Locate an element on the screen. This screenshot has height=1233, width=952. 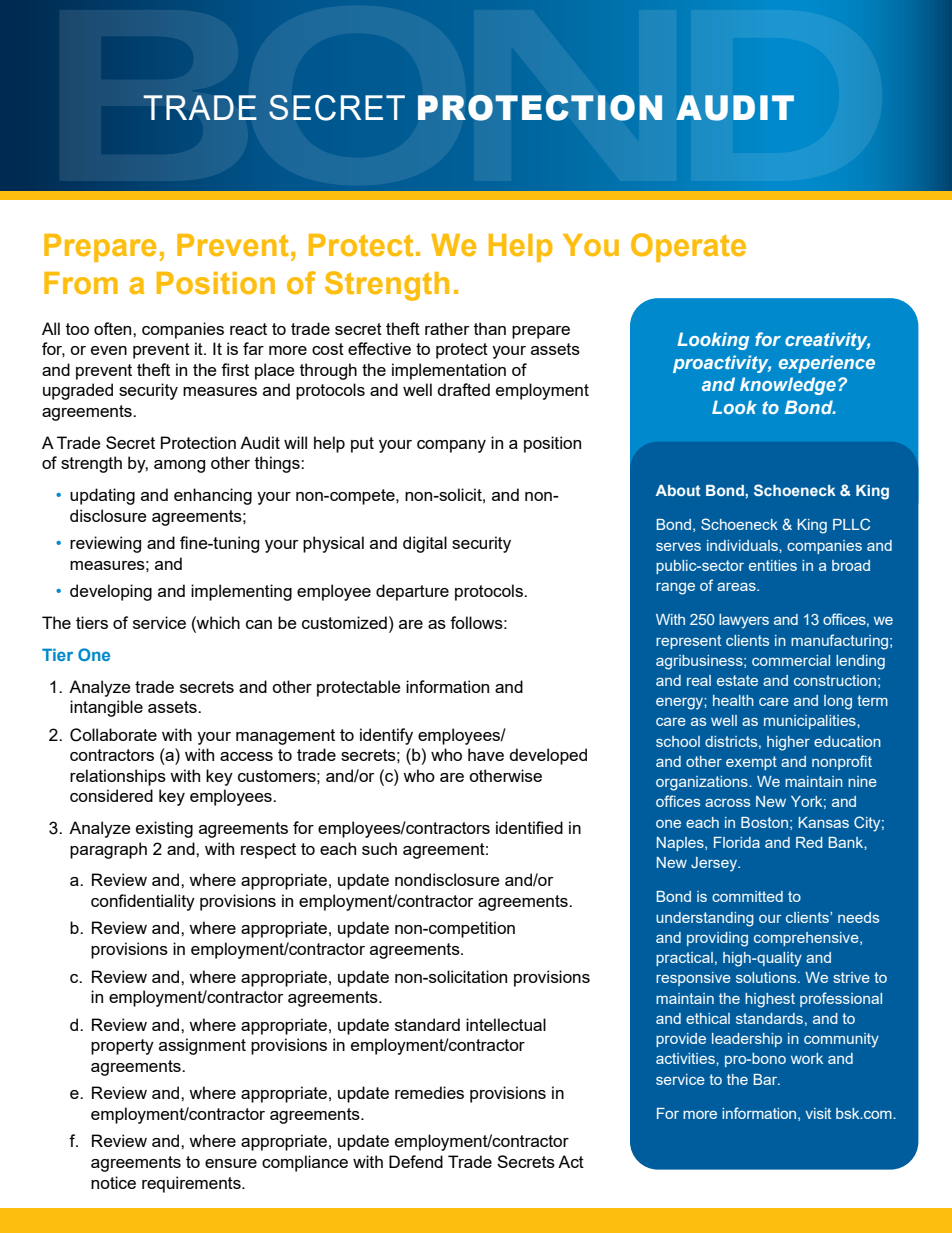
such is located at coordinates (379, 848).
